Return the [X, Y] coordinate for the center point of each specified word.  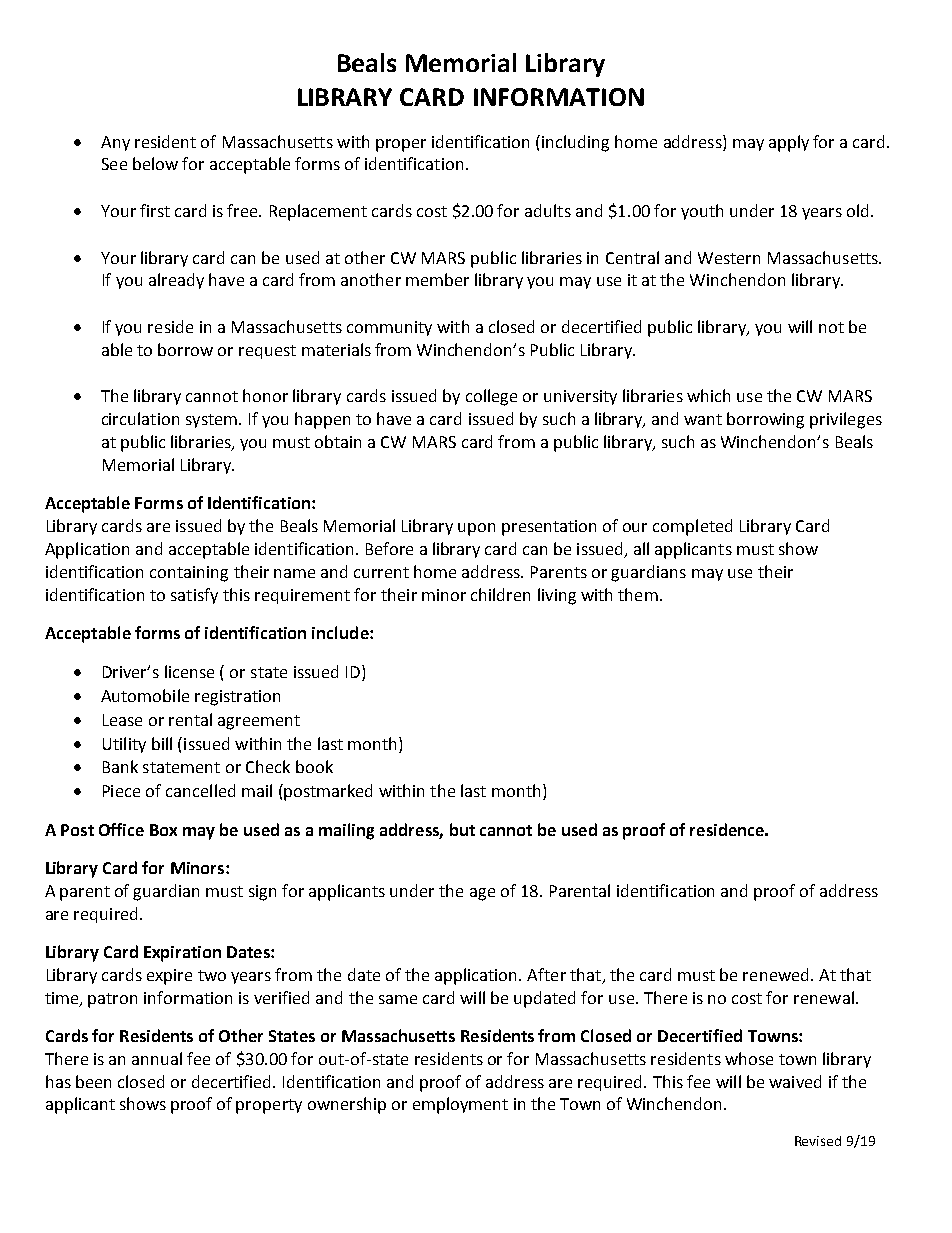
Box [163, 830]
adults [548, 210]
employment [460, 1105]
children [500, 594]
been [93, 1081]
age [482, 894]
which [708, 395]
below [155, 163]
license [189, 671]
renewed [775, 974]
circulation [140, 418]
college [491, 397]
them [638, 594]
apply [789, 143]
